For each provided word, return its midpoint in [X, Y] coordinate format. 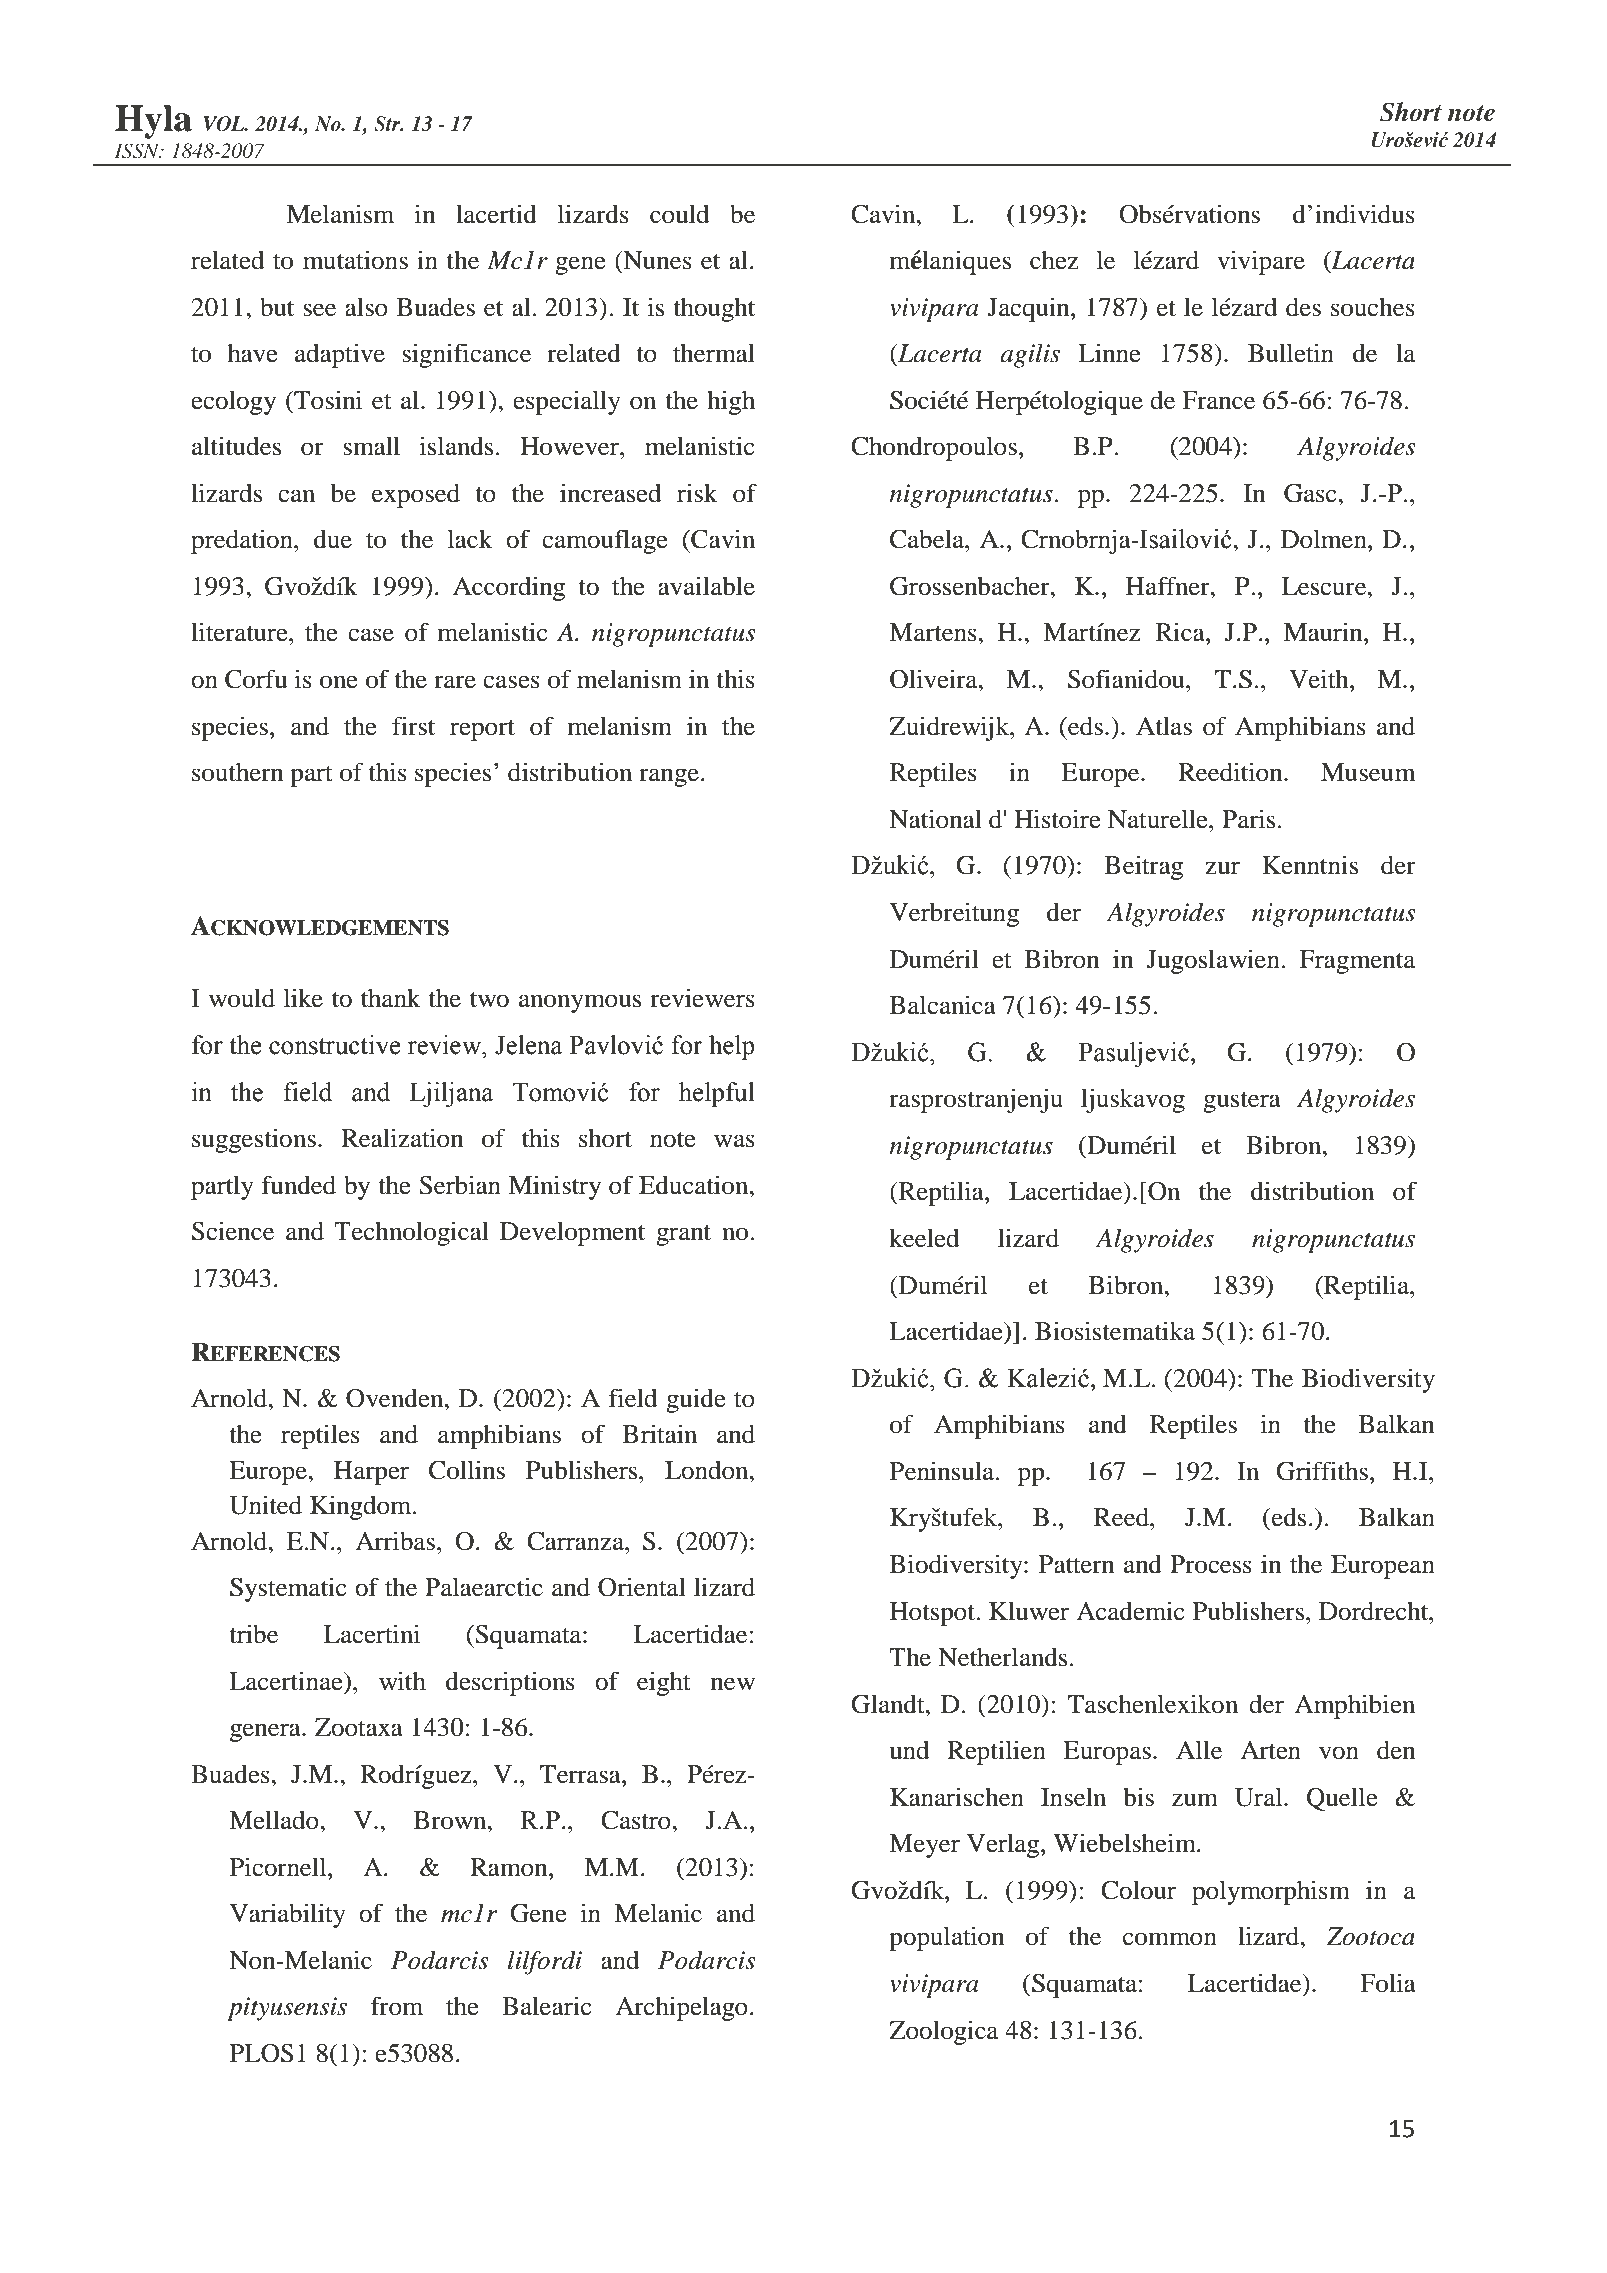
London [708, 1470]
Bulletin [1291, 353]
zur [1222, 868]
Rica [1181, 632]
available [706, 586]
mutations [355, 260]
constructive [335, 1045]
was [734, 1141]
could [679, 214]
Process [1211, 1564]
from [397, 2006]
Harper [371, 1473]
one [339, 682]
